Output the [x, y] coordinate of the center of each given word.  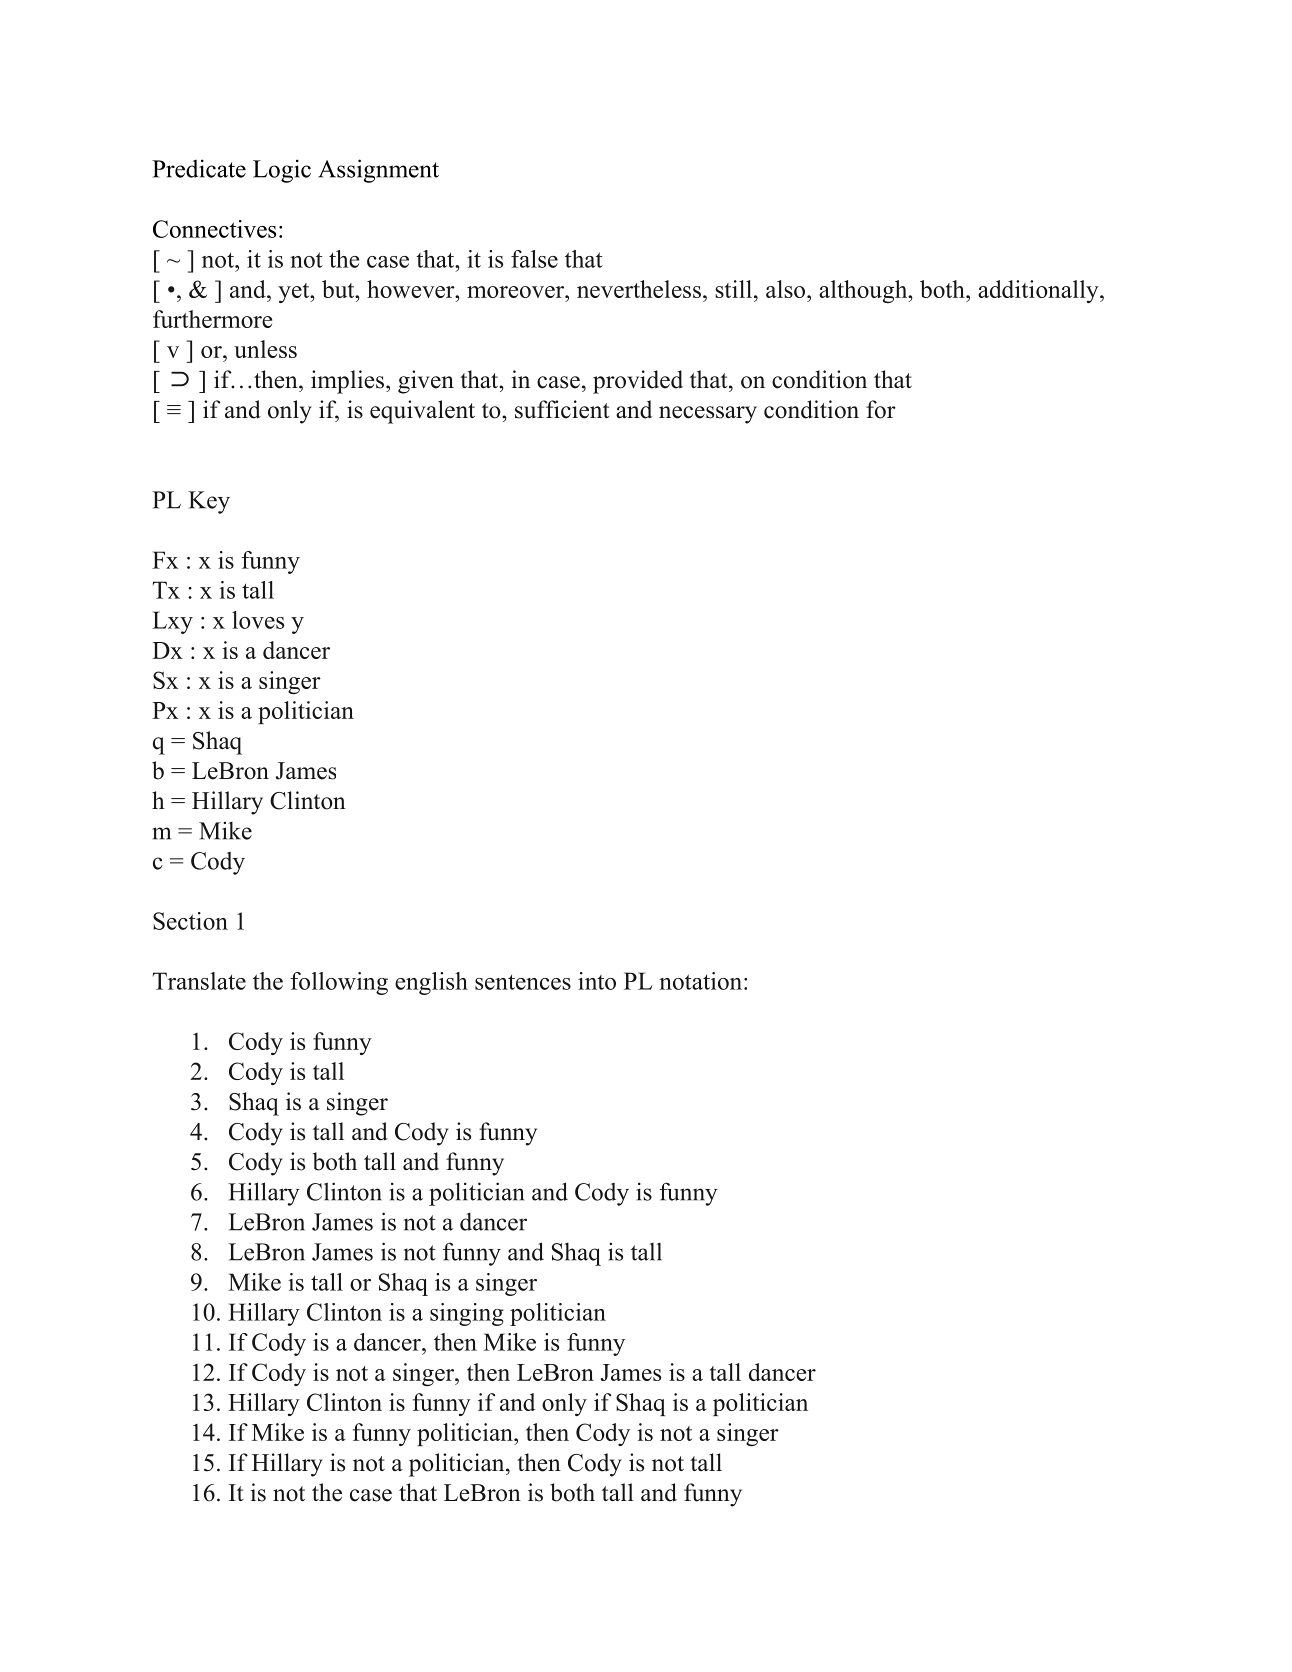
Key [209, 502]
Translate [199, 981]
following [339, 983]
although [864, 291]
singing [467, 1314]
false [534, 259]
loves [258, 620]
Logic [282, 171]
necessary [708, 415]
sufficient [562, 409]
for [881, 409]
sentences [523, 982]
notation [700, 981]
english [431, 983]
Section [190, 921]
